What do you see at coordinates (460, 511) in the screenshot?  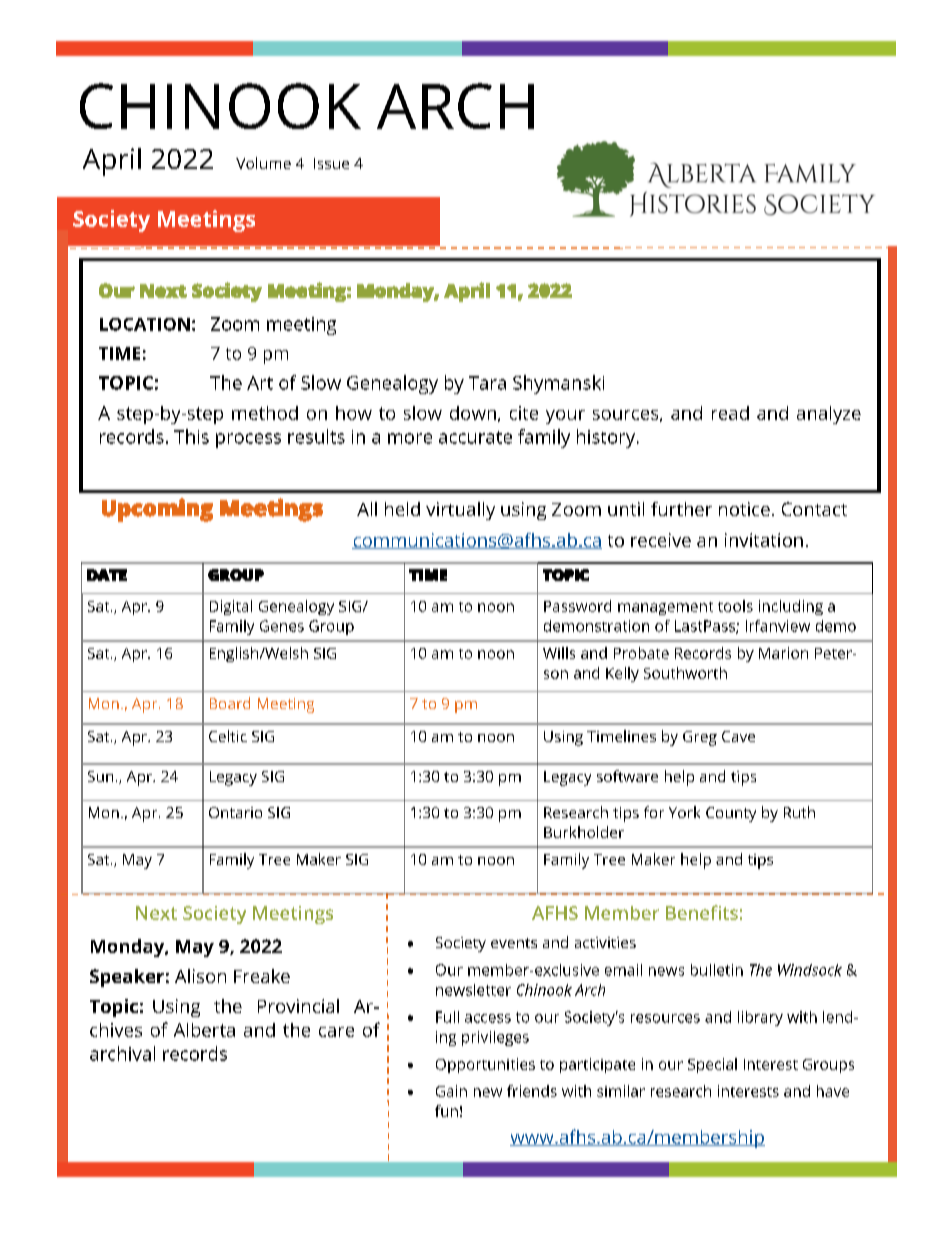 I see `virtually` at bounding box center [460, 511].
